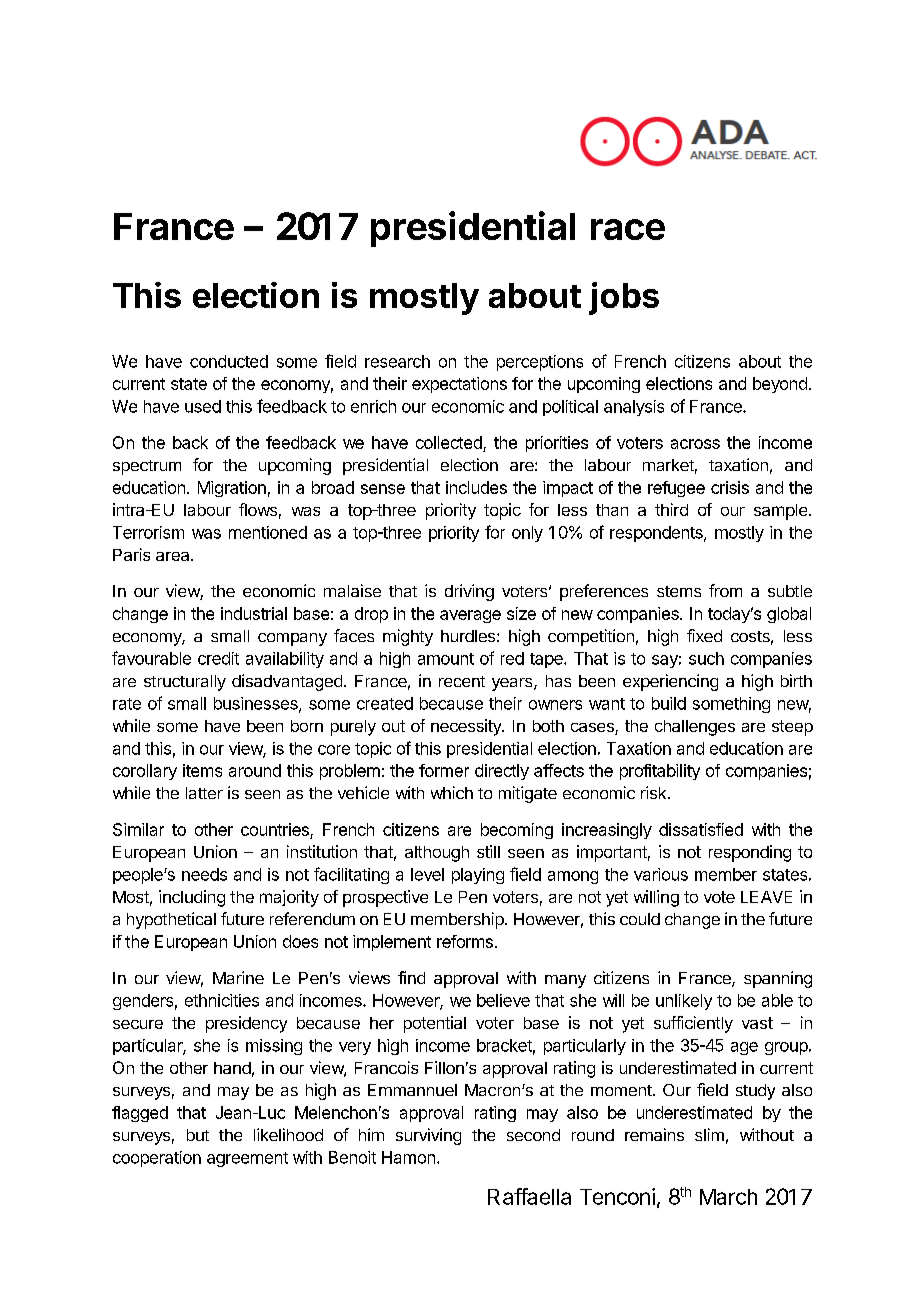 Image resolution: width=924 pixels, height=1308 pixels. Describe the element at coordinates (766, 897) in the screenshot. I see `LEAVE` at that location.
